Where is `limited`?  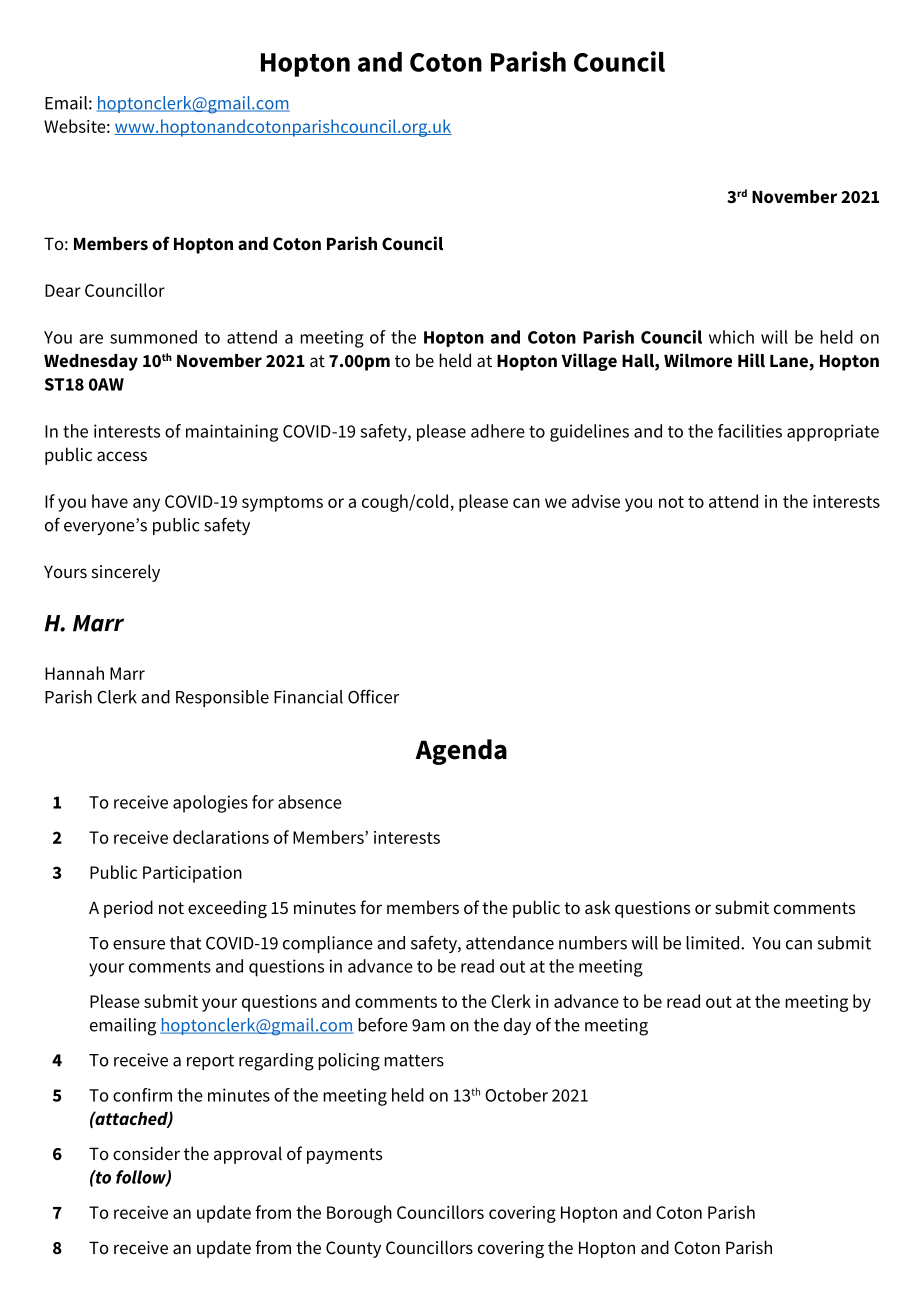 limited is located at coordinates (712, 943).
